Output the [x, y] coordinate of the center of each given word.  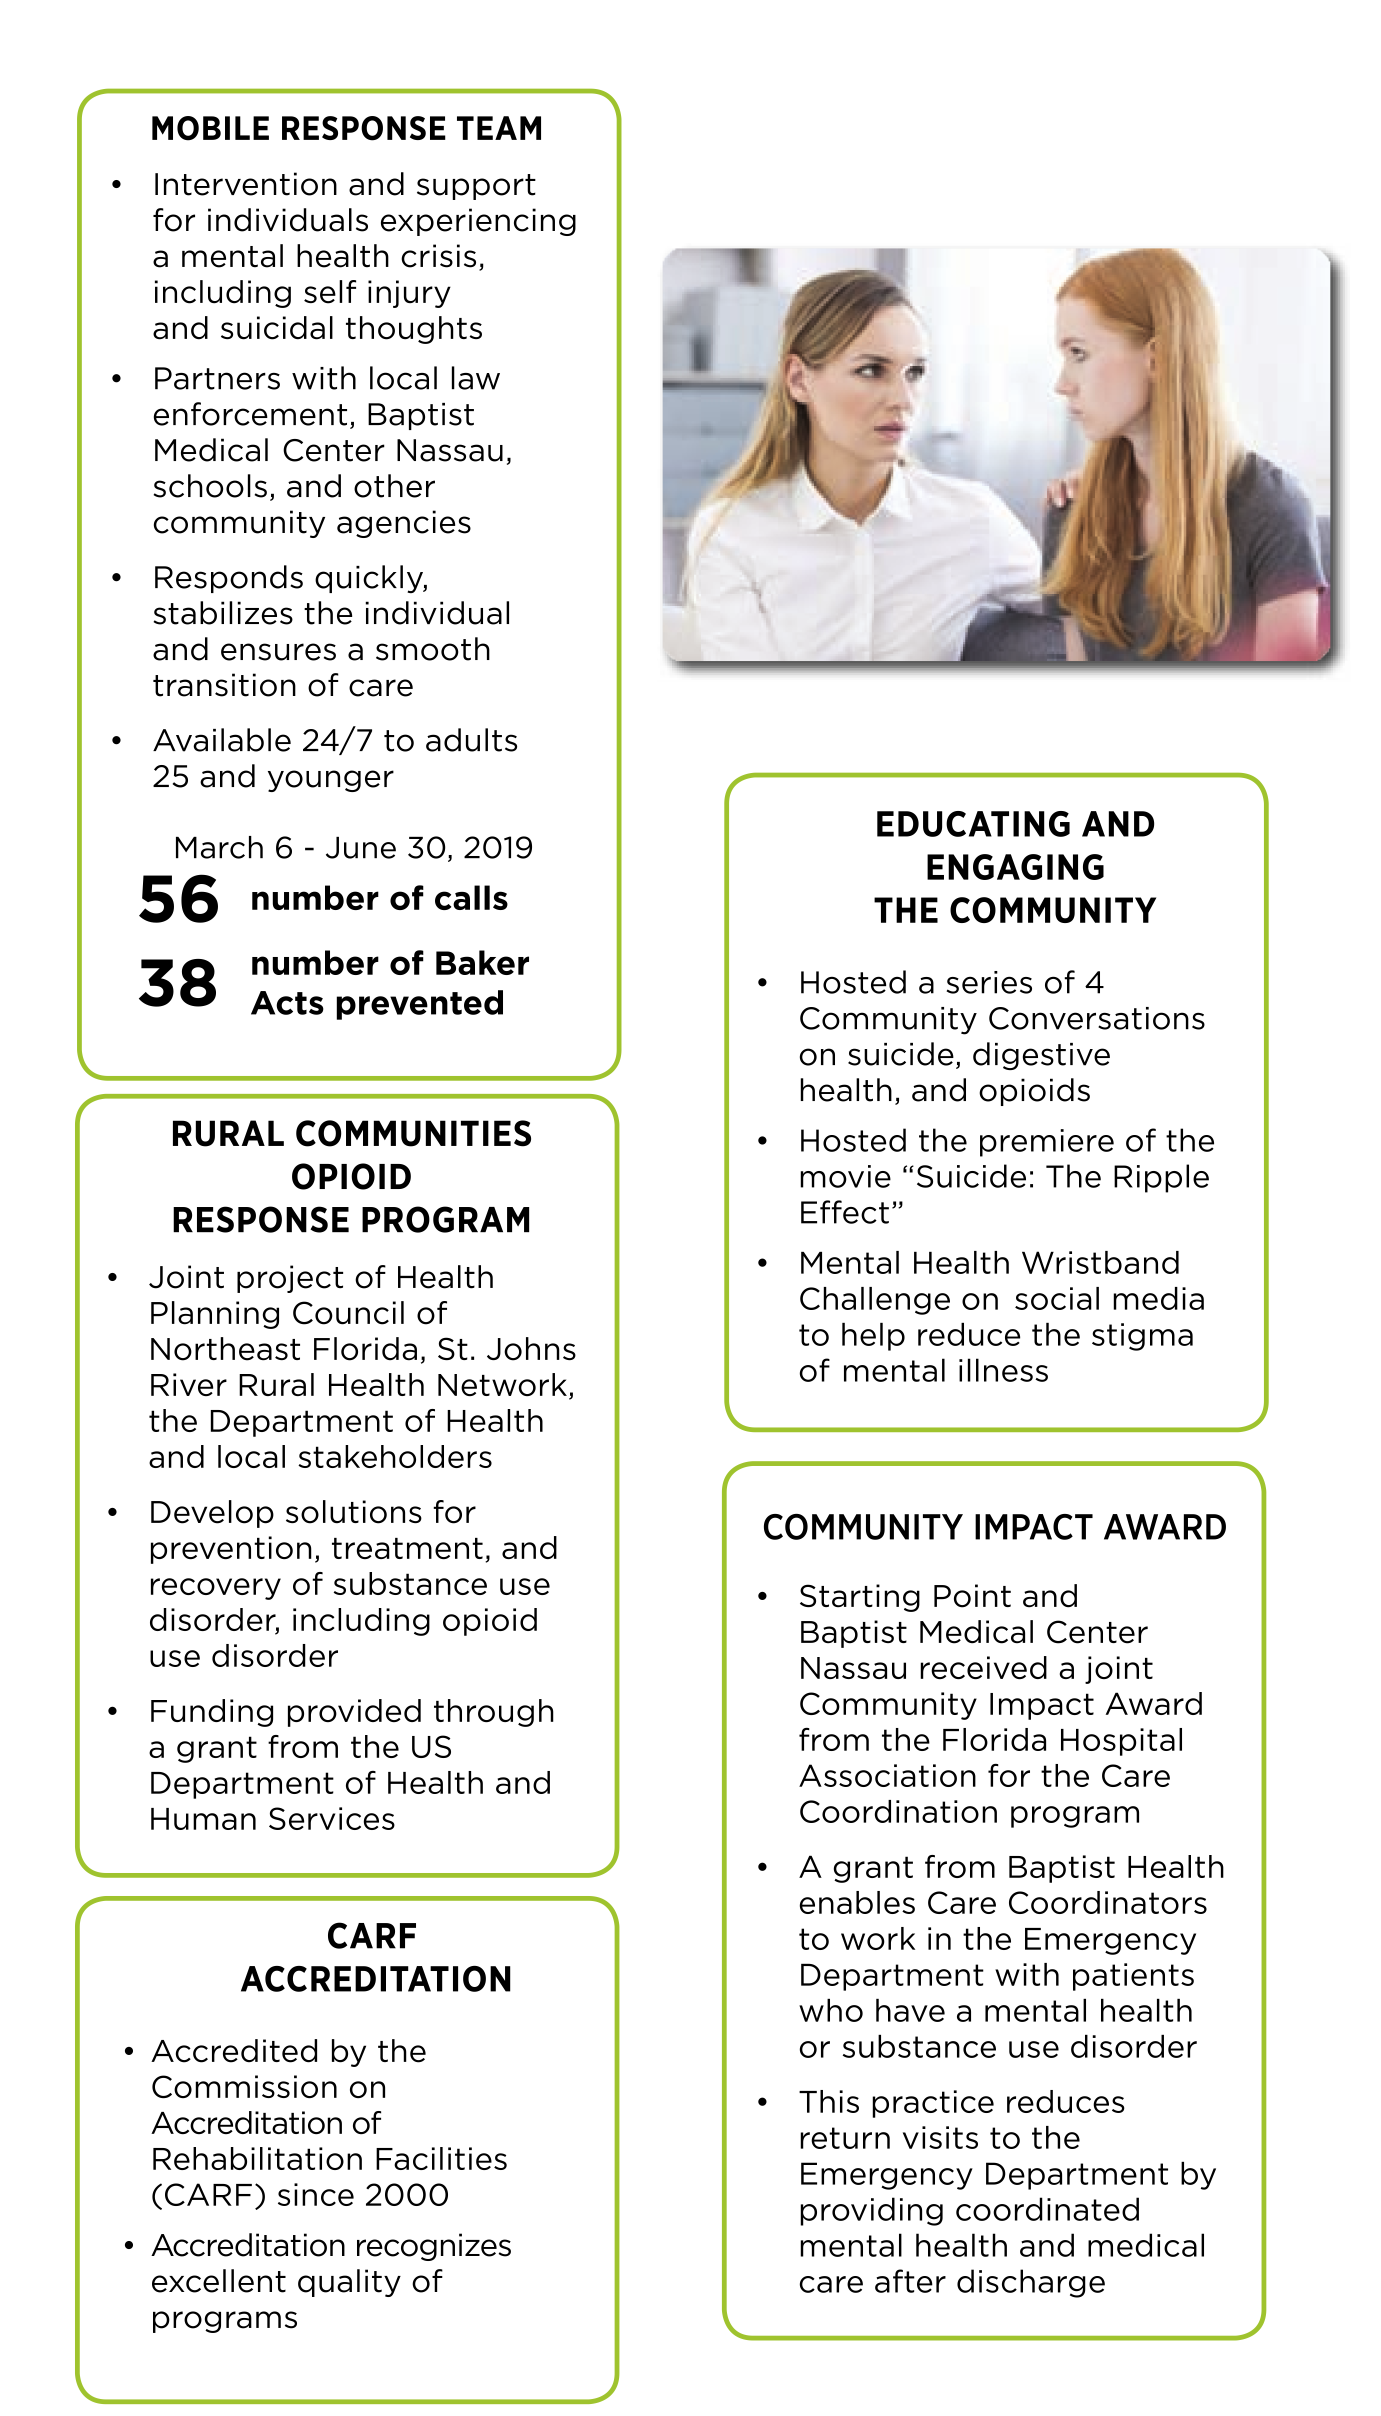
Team [499, 128]
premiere [1047, 1143]
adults [471, 740]
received [983, 1667]
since [316, 2194]
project [290, 1279]
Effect [845, 1212]
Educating [973, 824]
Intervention [246, 184]
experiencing [478, 222]
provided [354, 1713]
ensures [278, 652]
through [494, 1713]
